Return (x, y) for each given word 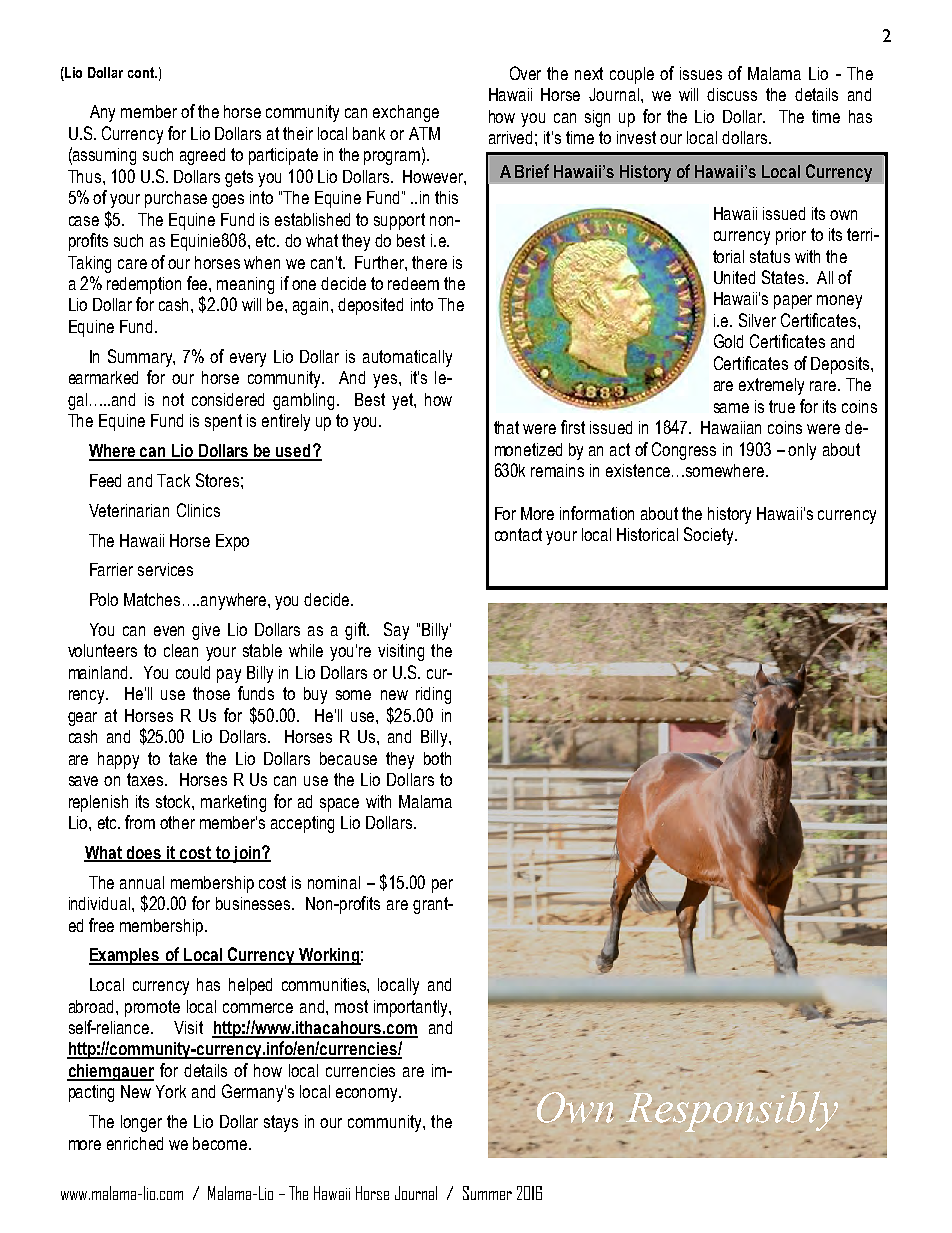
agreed (202, 156)
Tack (173, 480)
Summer (487, 1193)
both (437, 758)
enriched (135, 1143)
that (506, 427)
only (802, 451)
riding (433, 695)
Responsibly (732, 1112)
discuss (732, 94)
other (177, 822)
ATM (424, 133)
